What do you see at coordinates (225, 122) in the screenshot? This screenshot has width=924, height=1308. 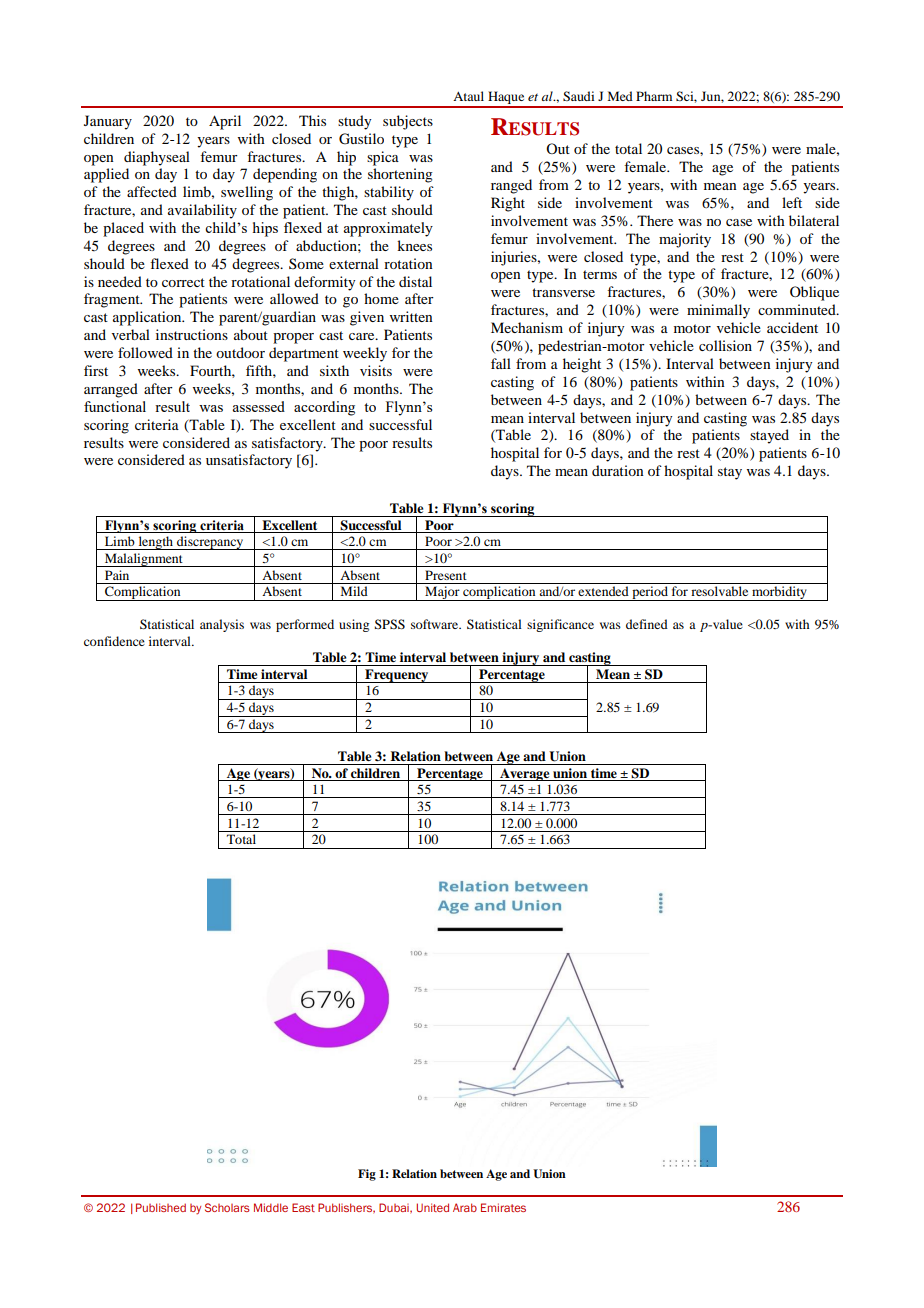 I see `April` at bounding box center [225, 122].
